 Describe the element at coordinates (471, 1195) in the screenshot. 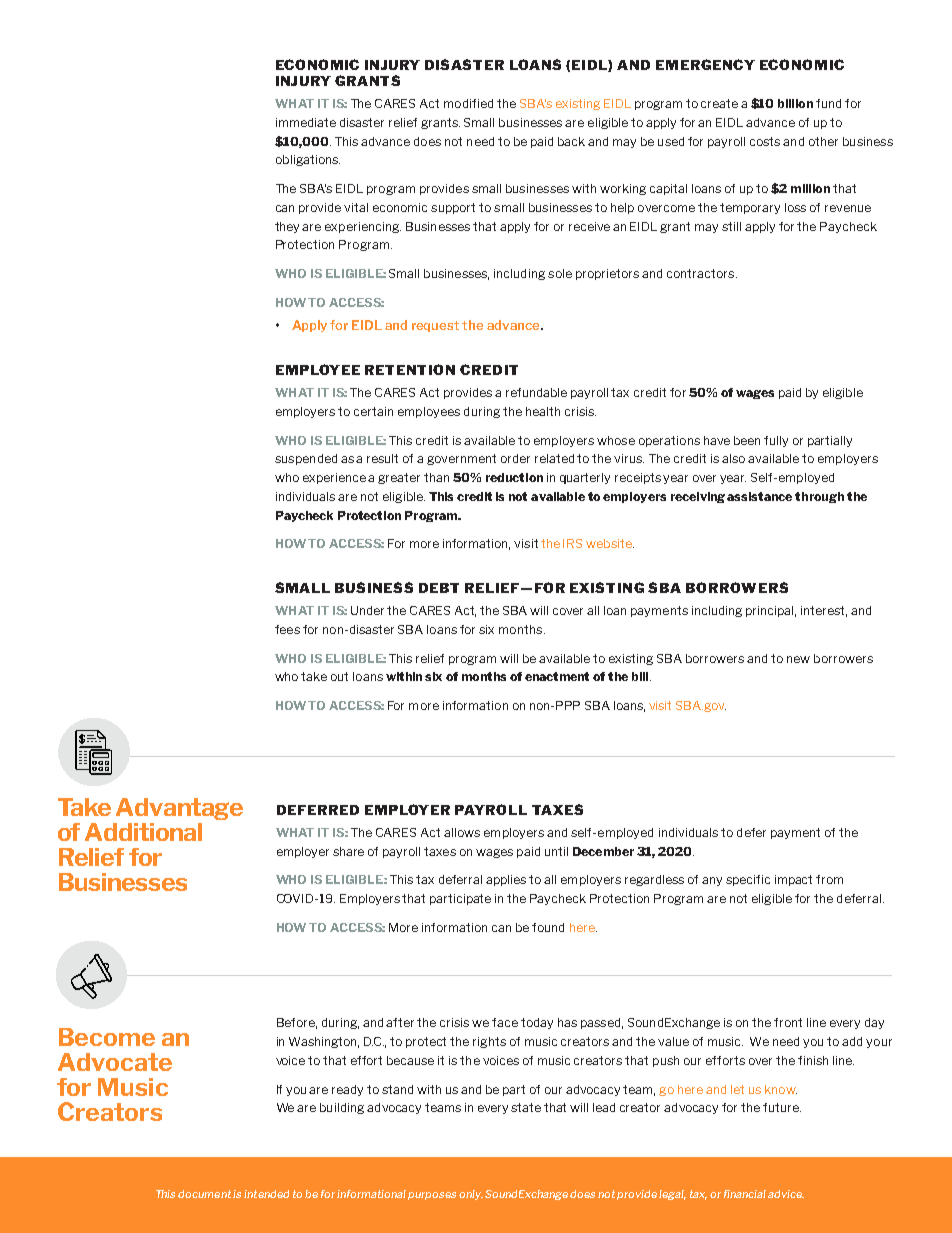

I see `only` at that location.
